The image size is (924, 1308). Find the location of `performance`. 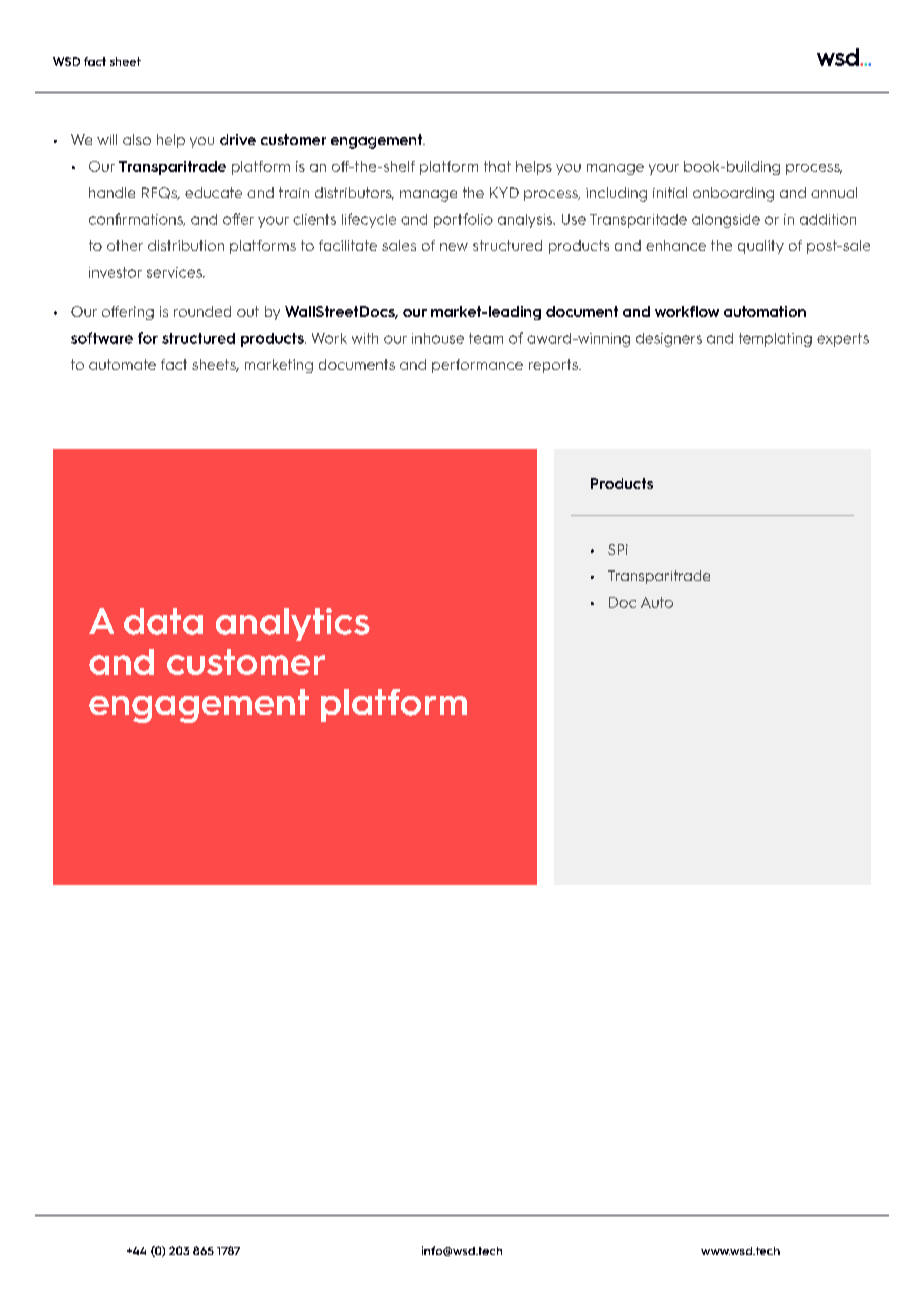

performance is located at coordinates (477, 366).
